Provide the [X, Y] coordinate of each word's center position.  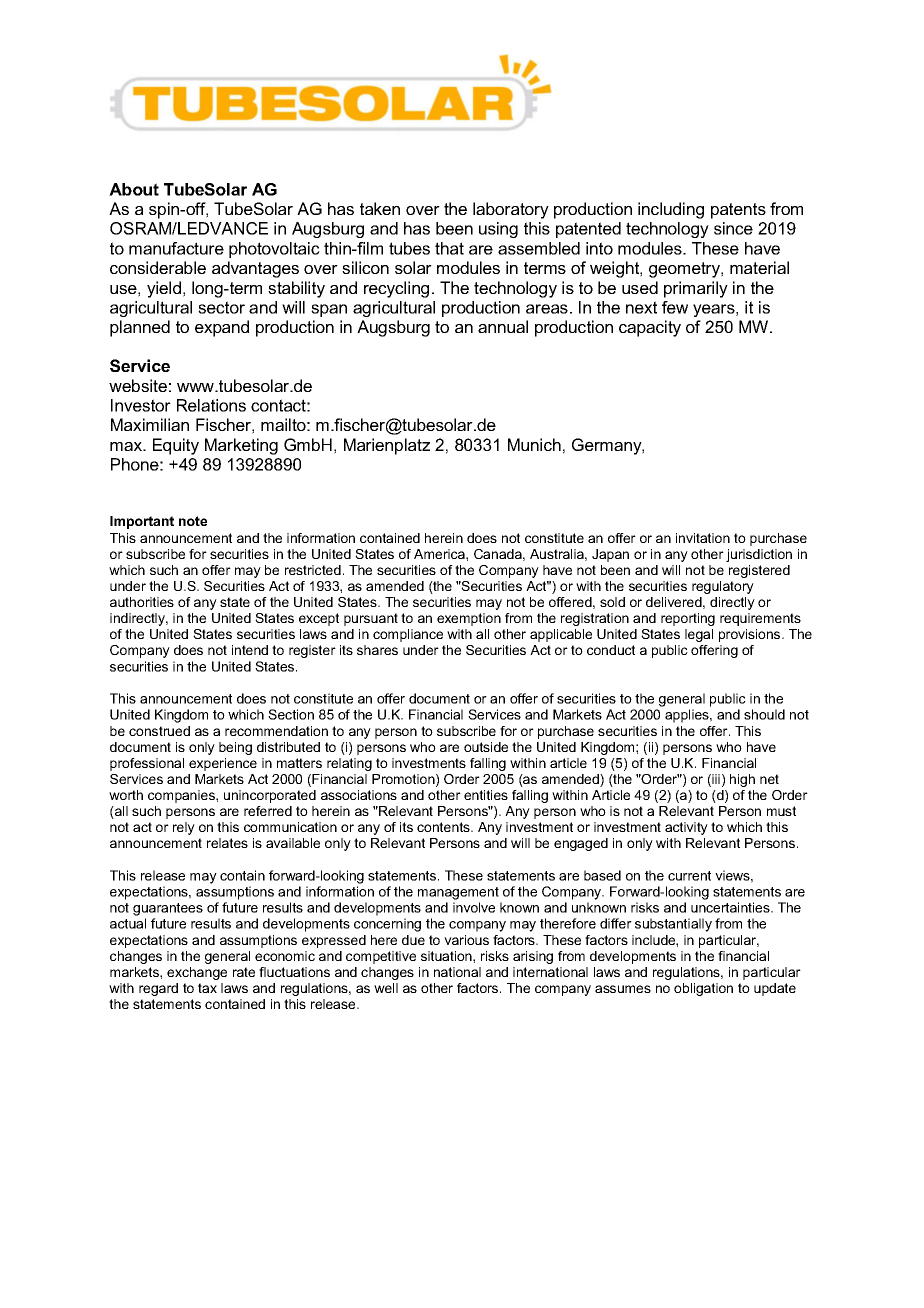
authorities [142, 602]
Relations [211, 405]
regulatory [723, 587]
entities [486, 795]
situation [447, 956]
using [498, 230]
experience [223, 764]
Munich [534, 444]
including [671, 210]
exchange [197, 973]
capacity [650, 328]
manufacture [176, 248]
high [742, 780]
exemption [469, 619]
